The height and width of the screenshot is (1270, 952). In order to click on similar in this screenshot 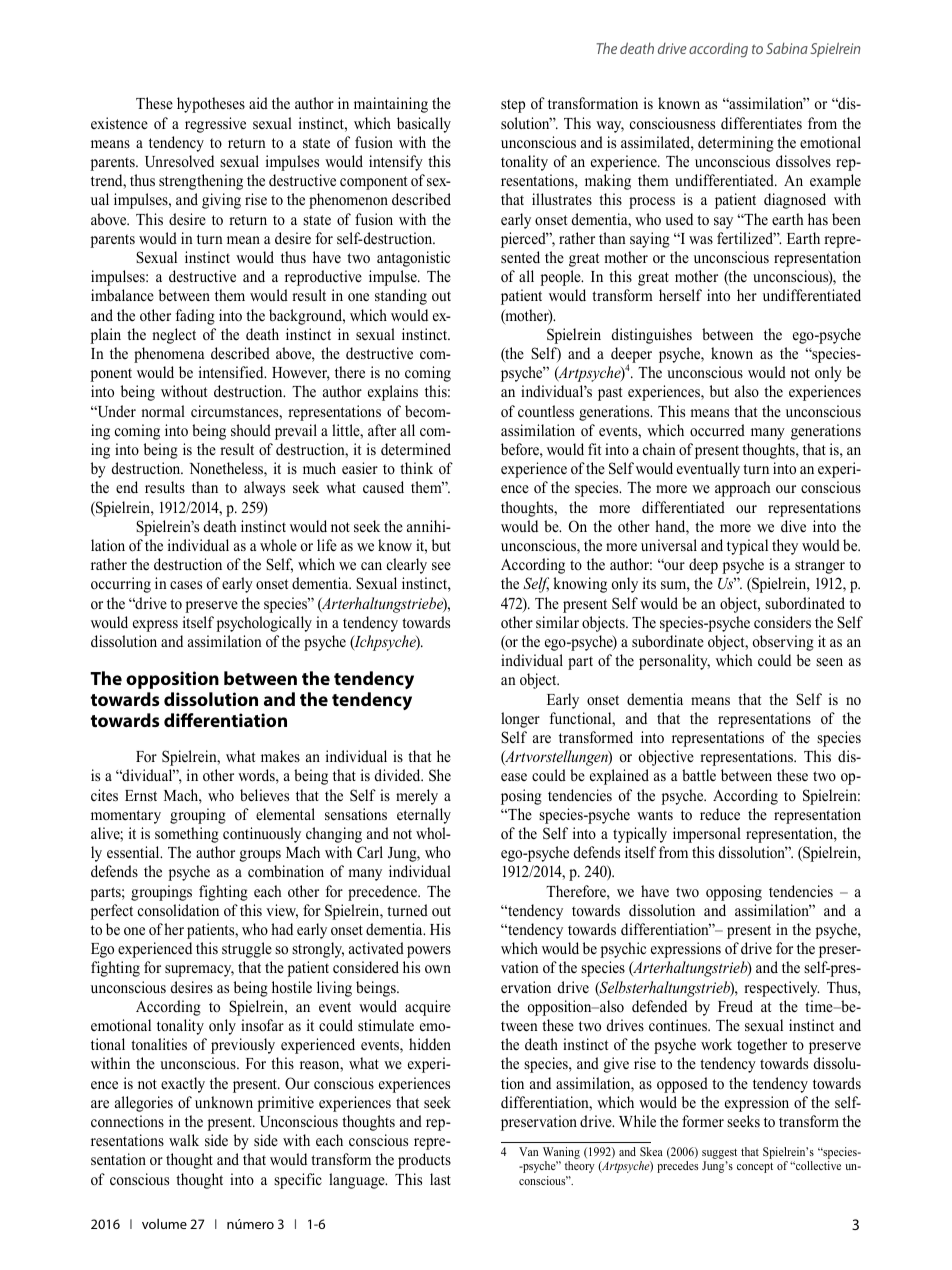, I will do `click(557, 622)`.
